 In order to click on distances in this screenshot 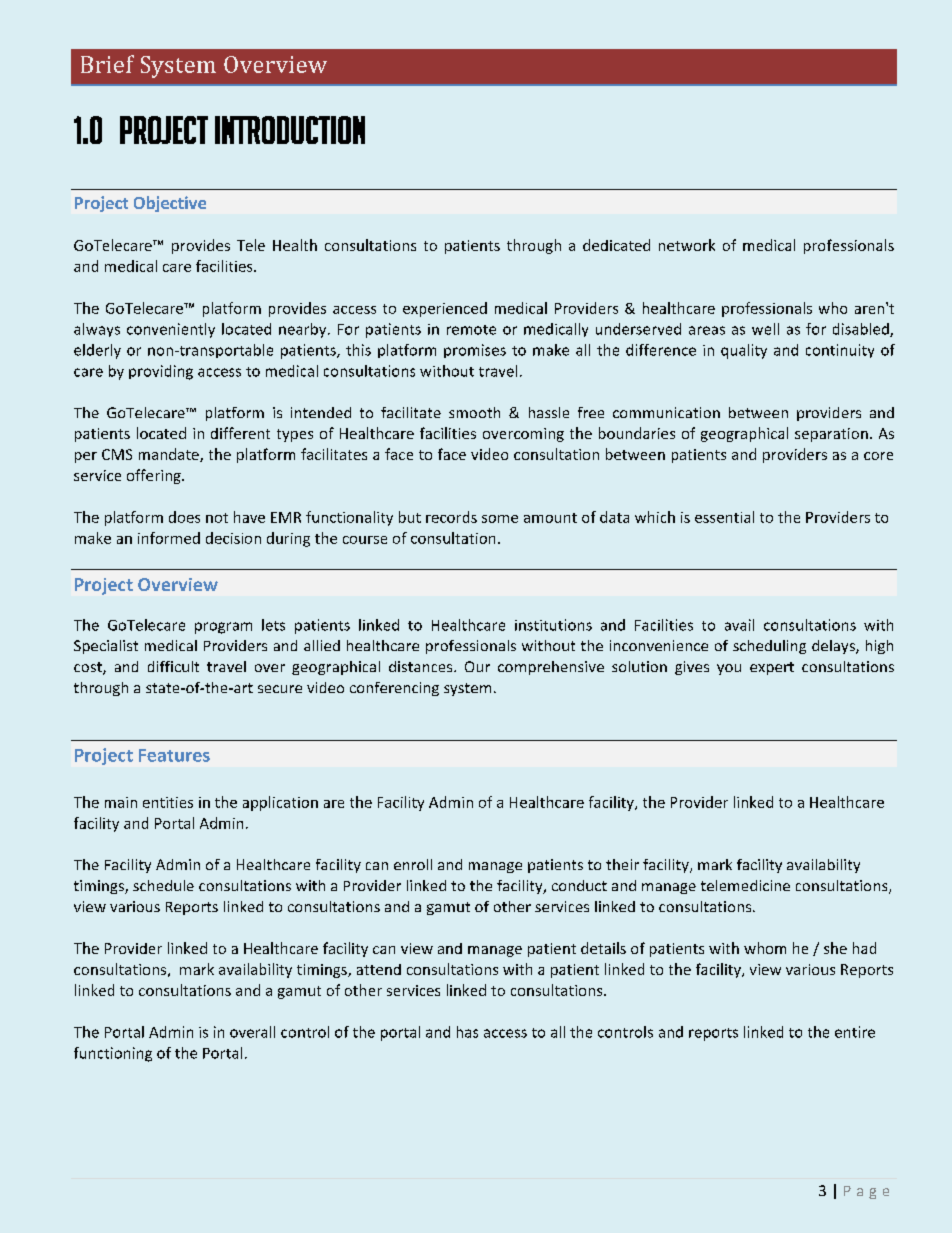, I will do `click(422, 666)`.
